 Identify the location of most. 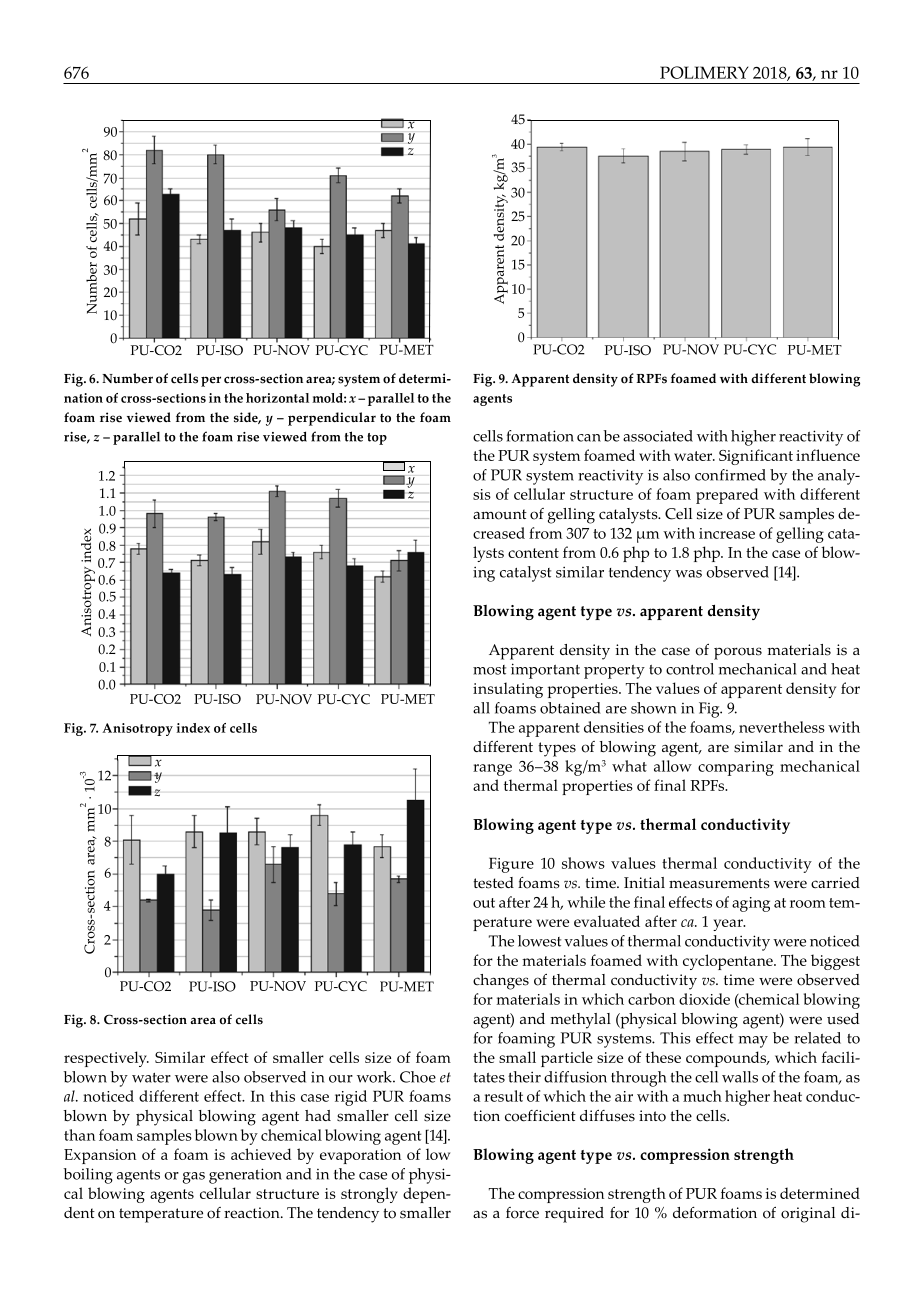
(489, 670).
